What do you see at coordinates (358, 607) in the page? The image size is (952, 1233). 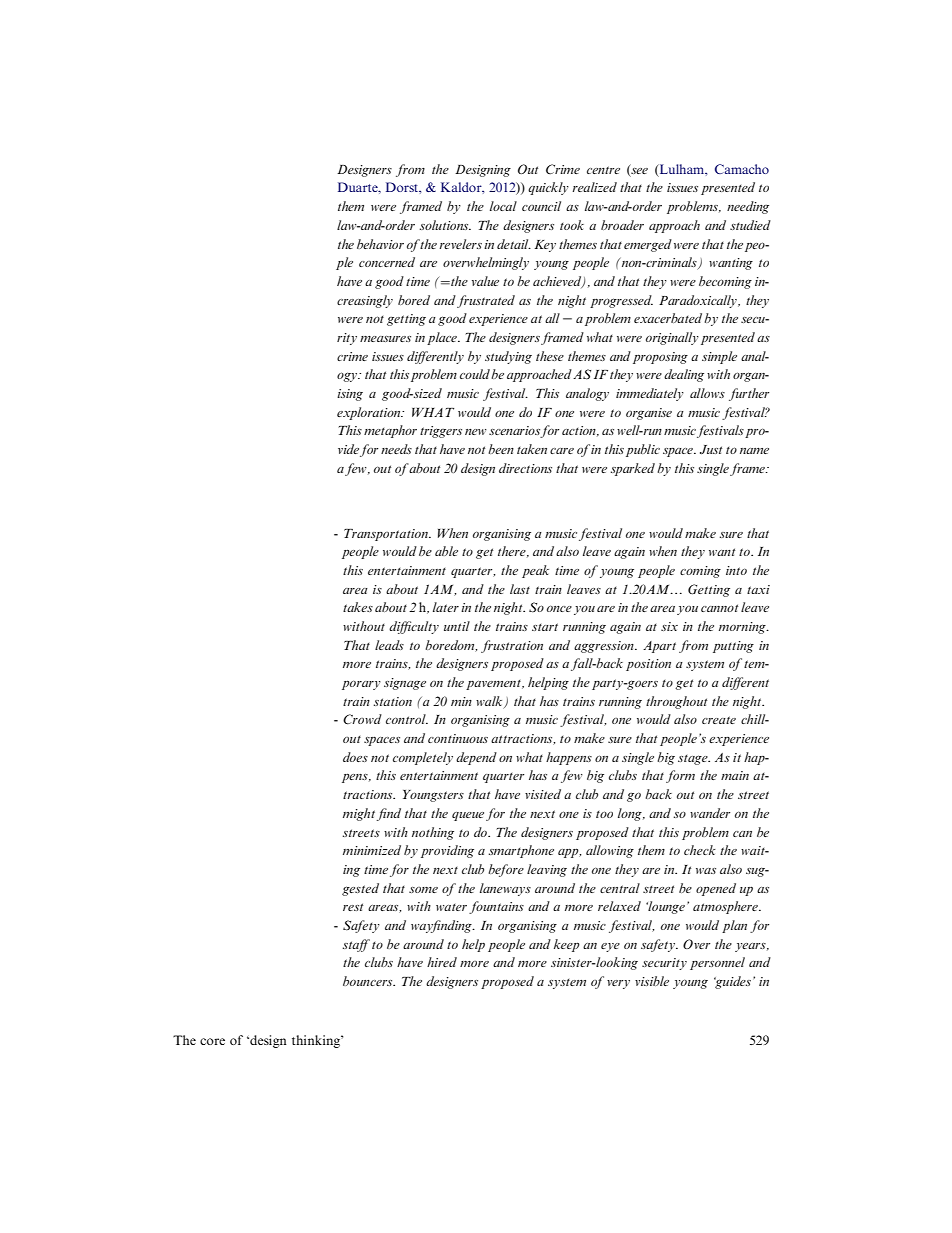 I see `takes` at bounding box center [358, 607].
